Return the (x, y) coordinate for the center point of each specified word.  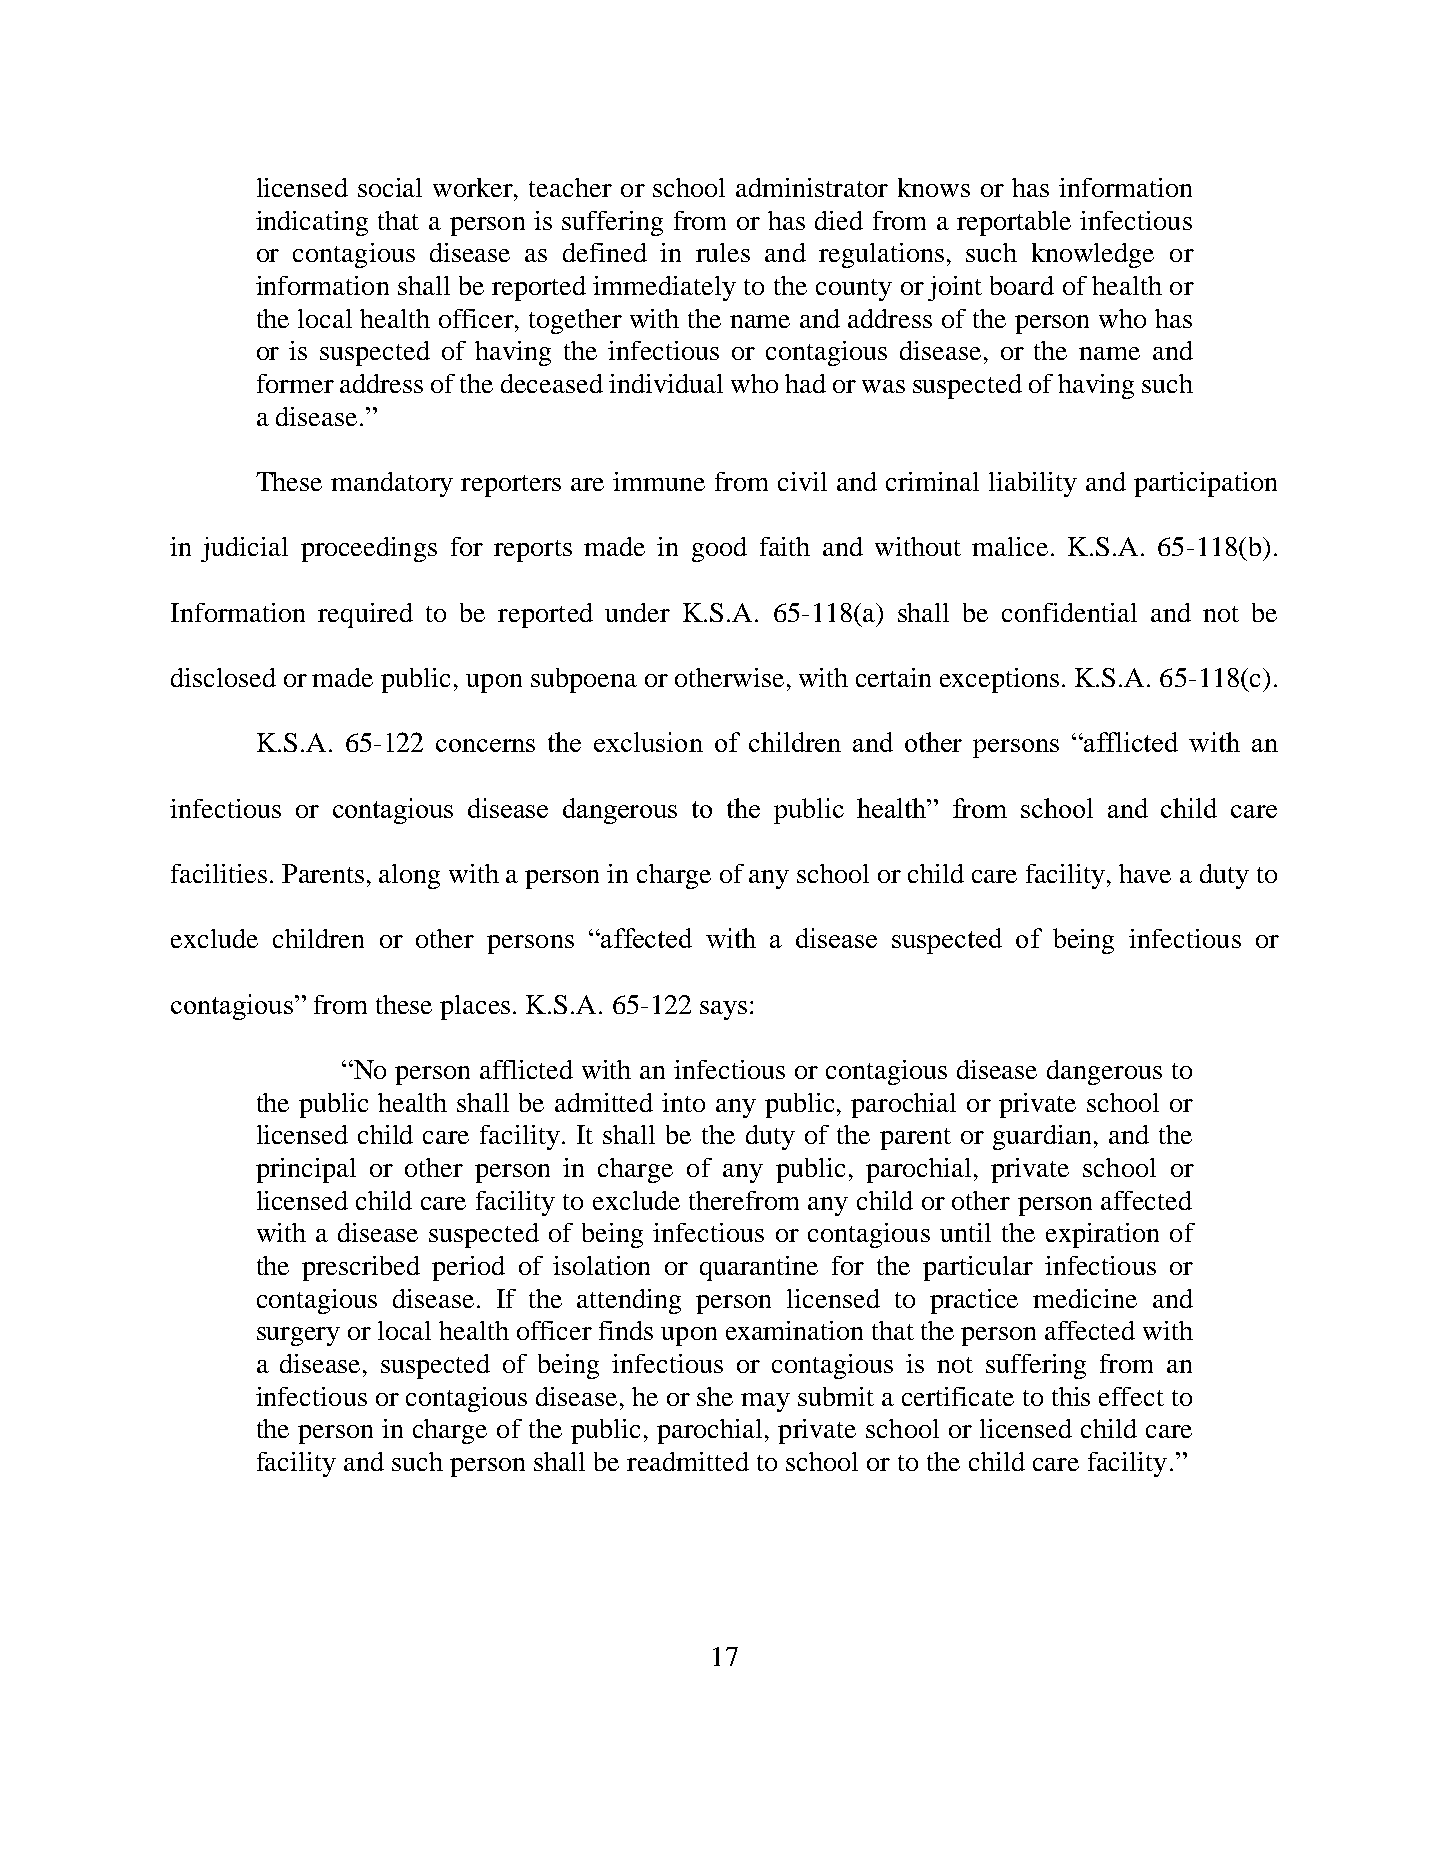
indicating (312, 223)
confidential (1069, 612)
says (723, 1010)
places (475, 1007)
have (1145, 873)
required (365, 615)
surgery (298, 1336)
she (715, 1396)
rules (723, 252)
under (637, 612)
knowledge (1093, 255)
